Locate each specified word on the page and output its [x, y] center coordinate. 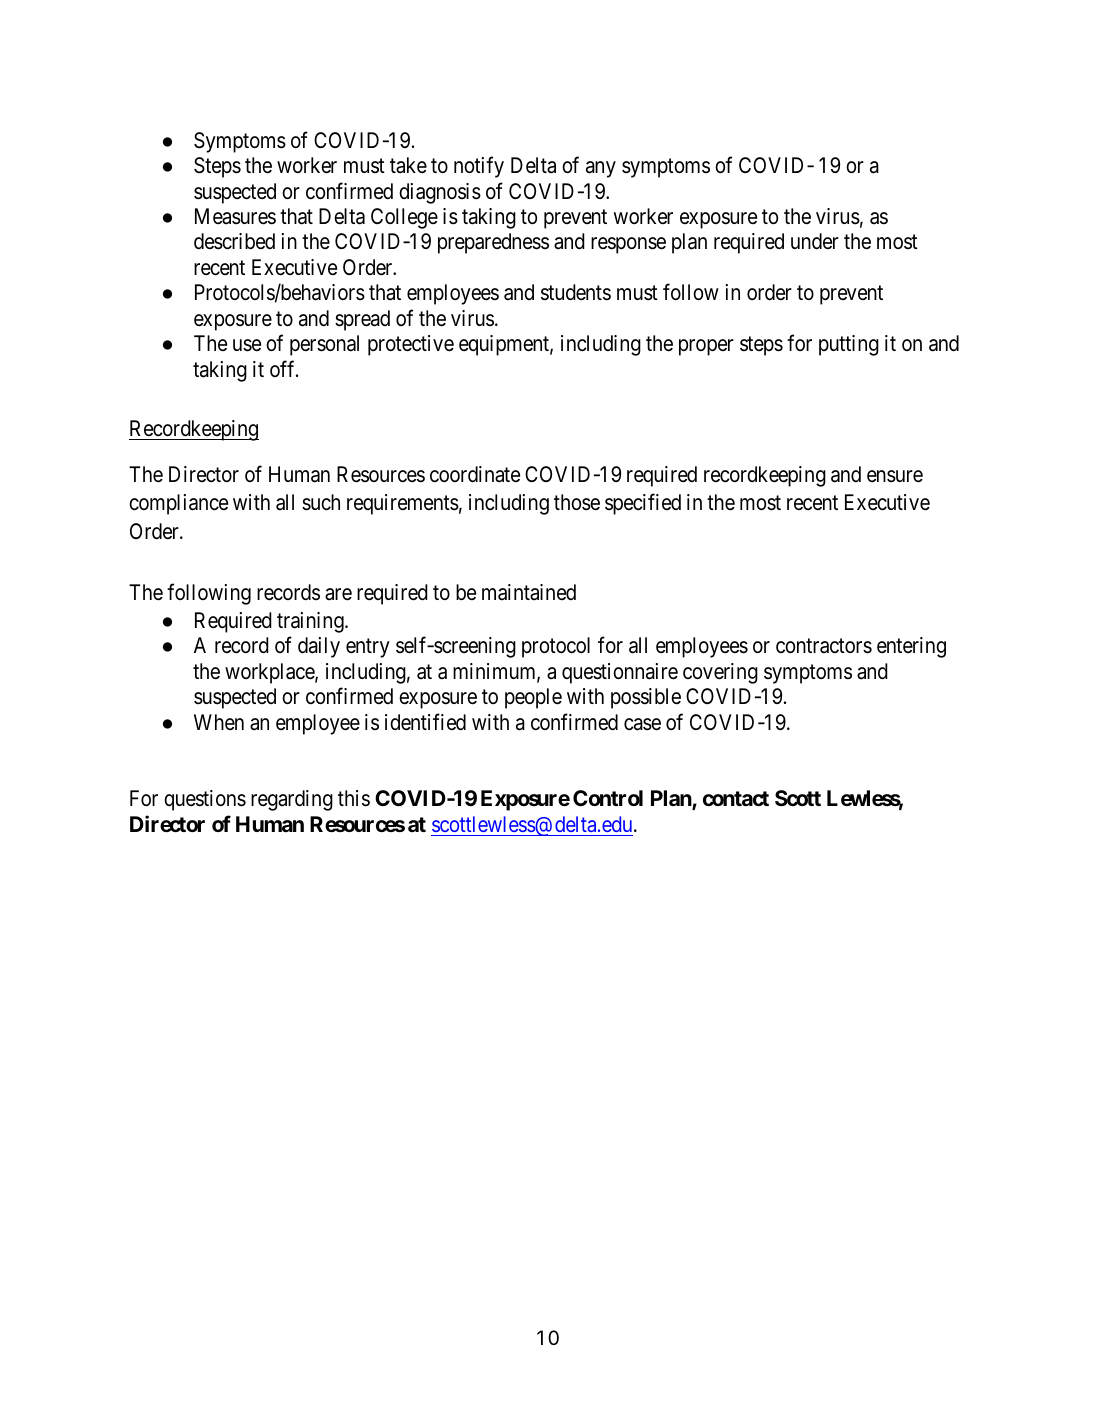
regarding [292, 800]
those [577, 502]
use [247, 345]
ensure [895, 476]
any [601, 169]
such [321, 502]
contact [736, 798]
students [576, 292]
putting [849, 345]
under [815, 241]
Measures [235, 216]
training [311, 622]
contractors [824, 646]
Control [608, 798]
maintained [529, 592]
